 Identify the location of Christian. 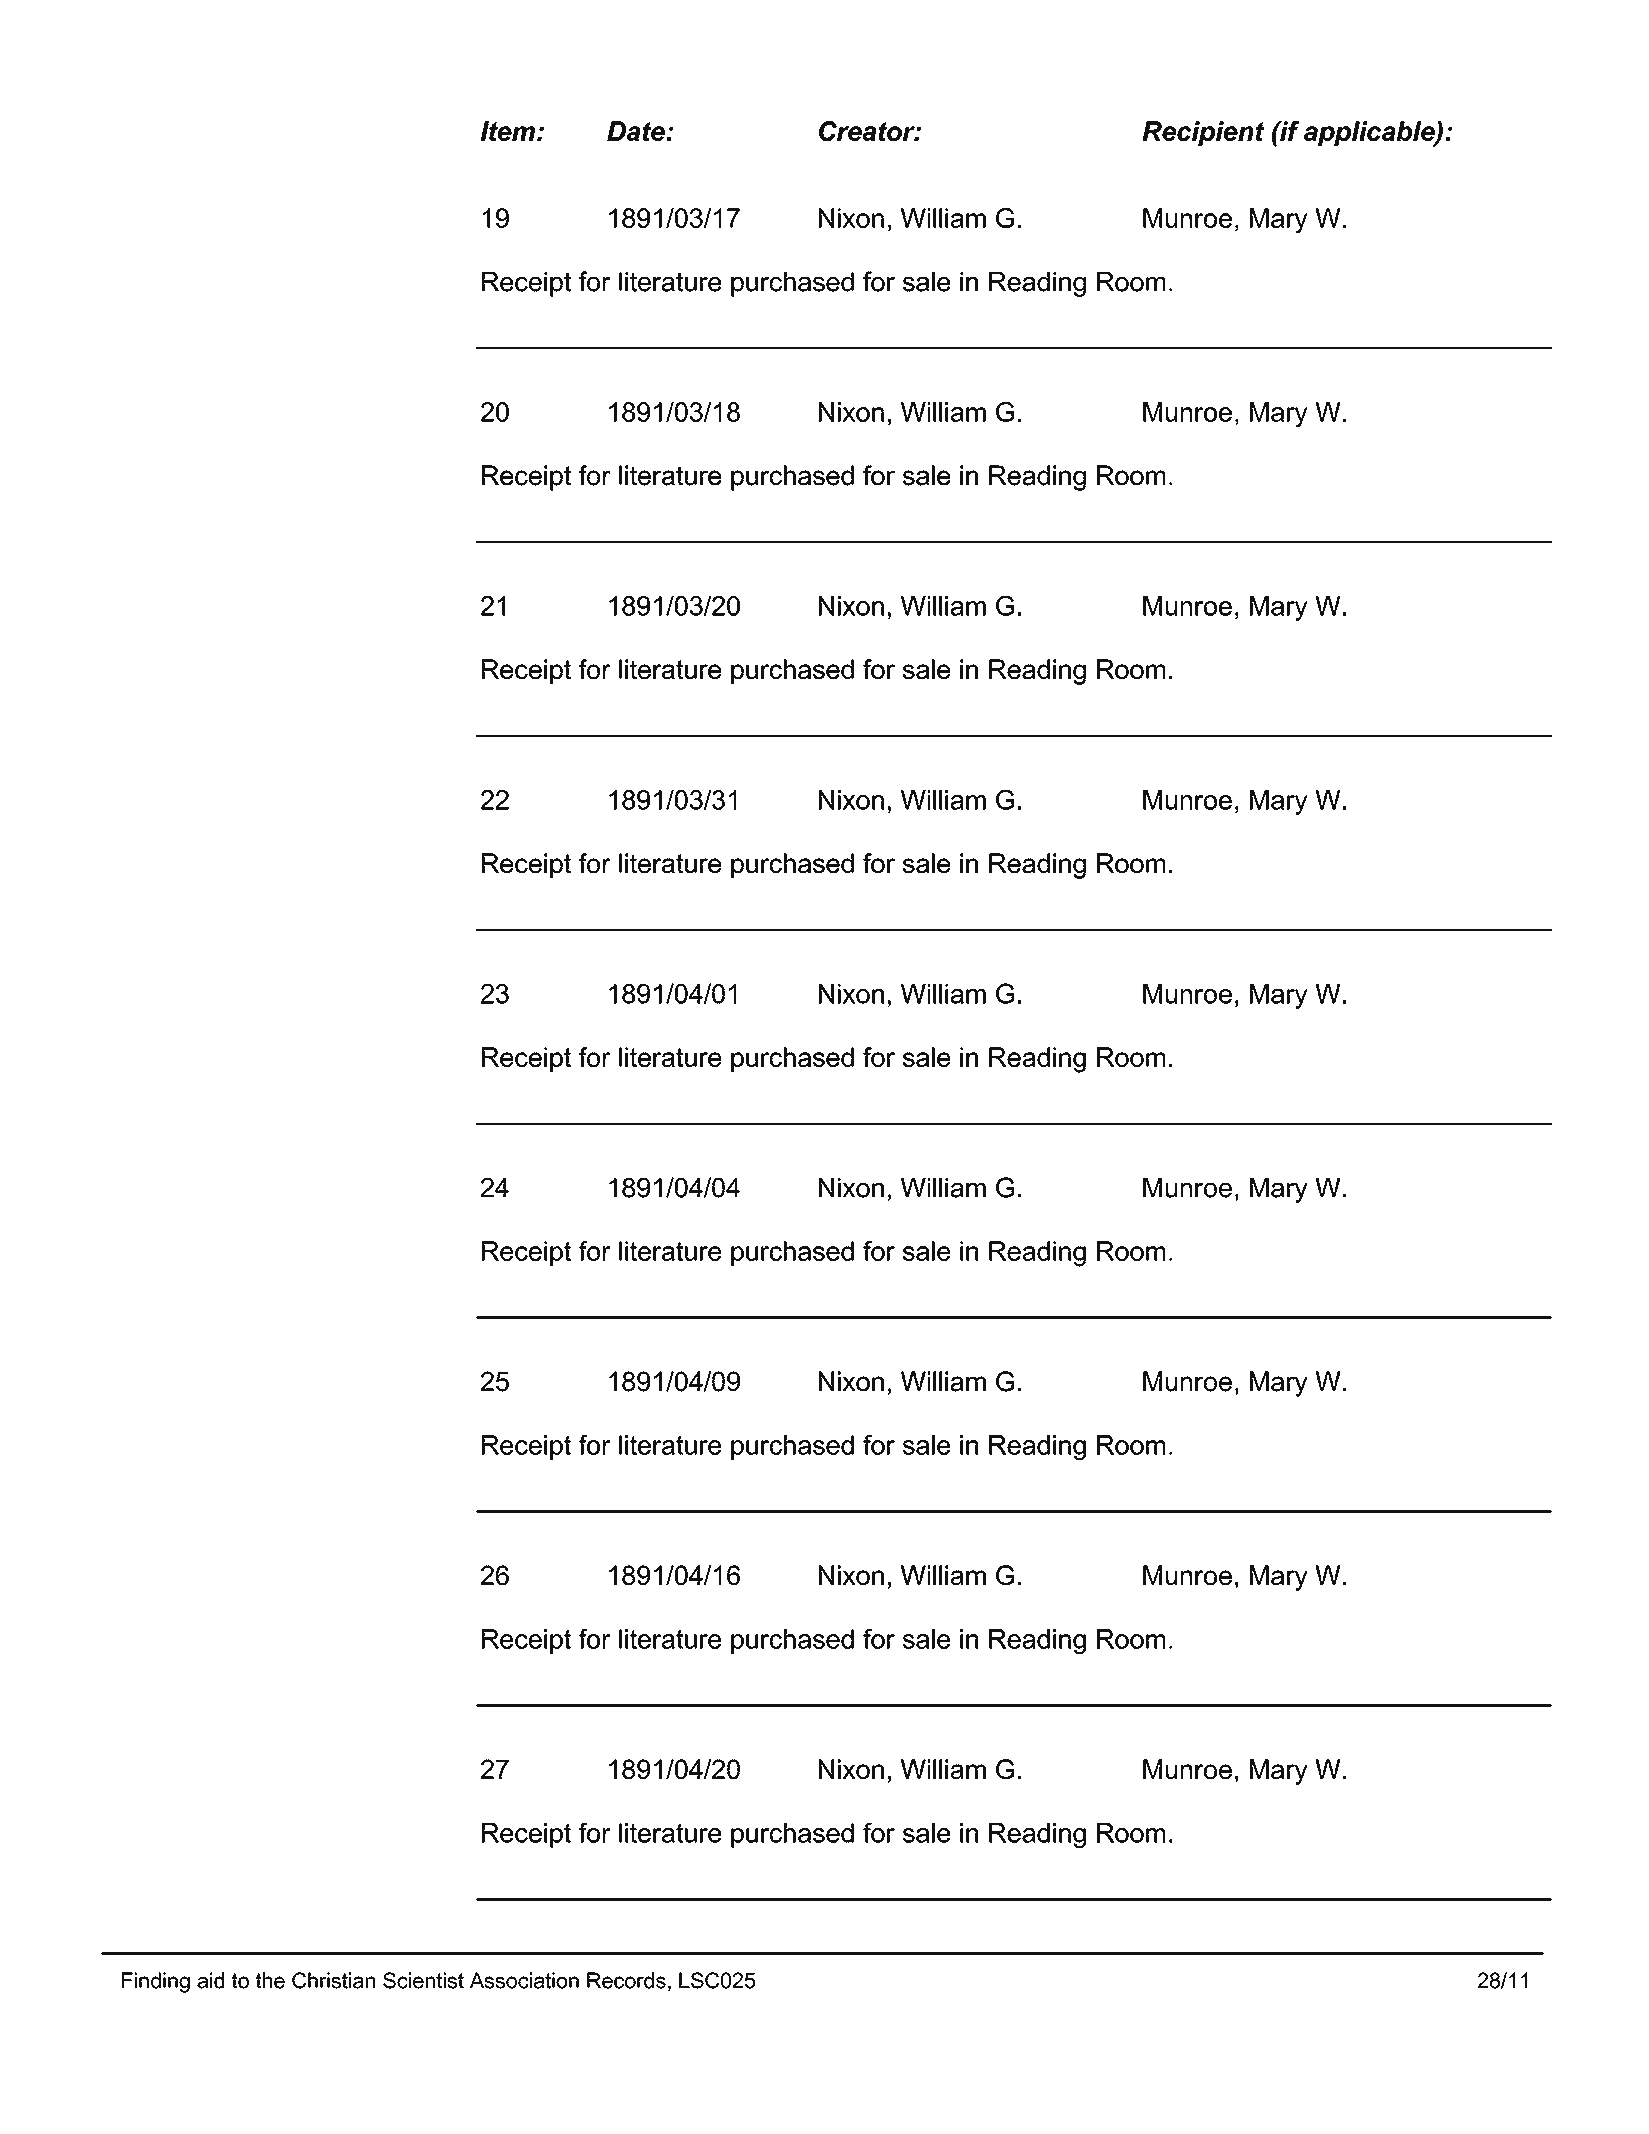
(333, 1980).
